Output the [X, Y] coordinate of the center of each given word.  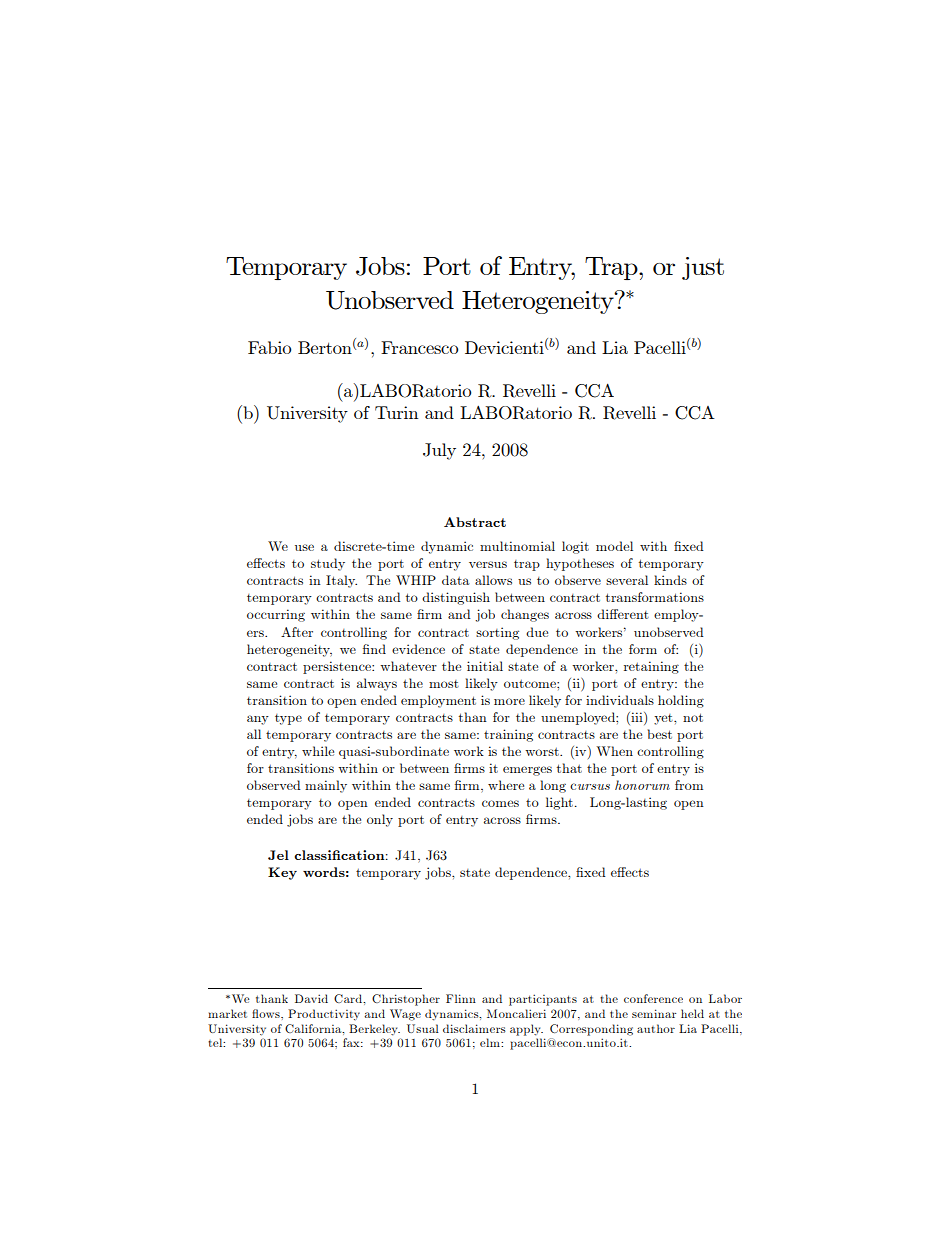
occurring [276, 615]
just [703, 268]
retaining [651, 667]
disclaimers [474, 1028]
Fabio [269, 347]
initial [485, 666]
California [314, 1029]
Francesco [419, 347]
